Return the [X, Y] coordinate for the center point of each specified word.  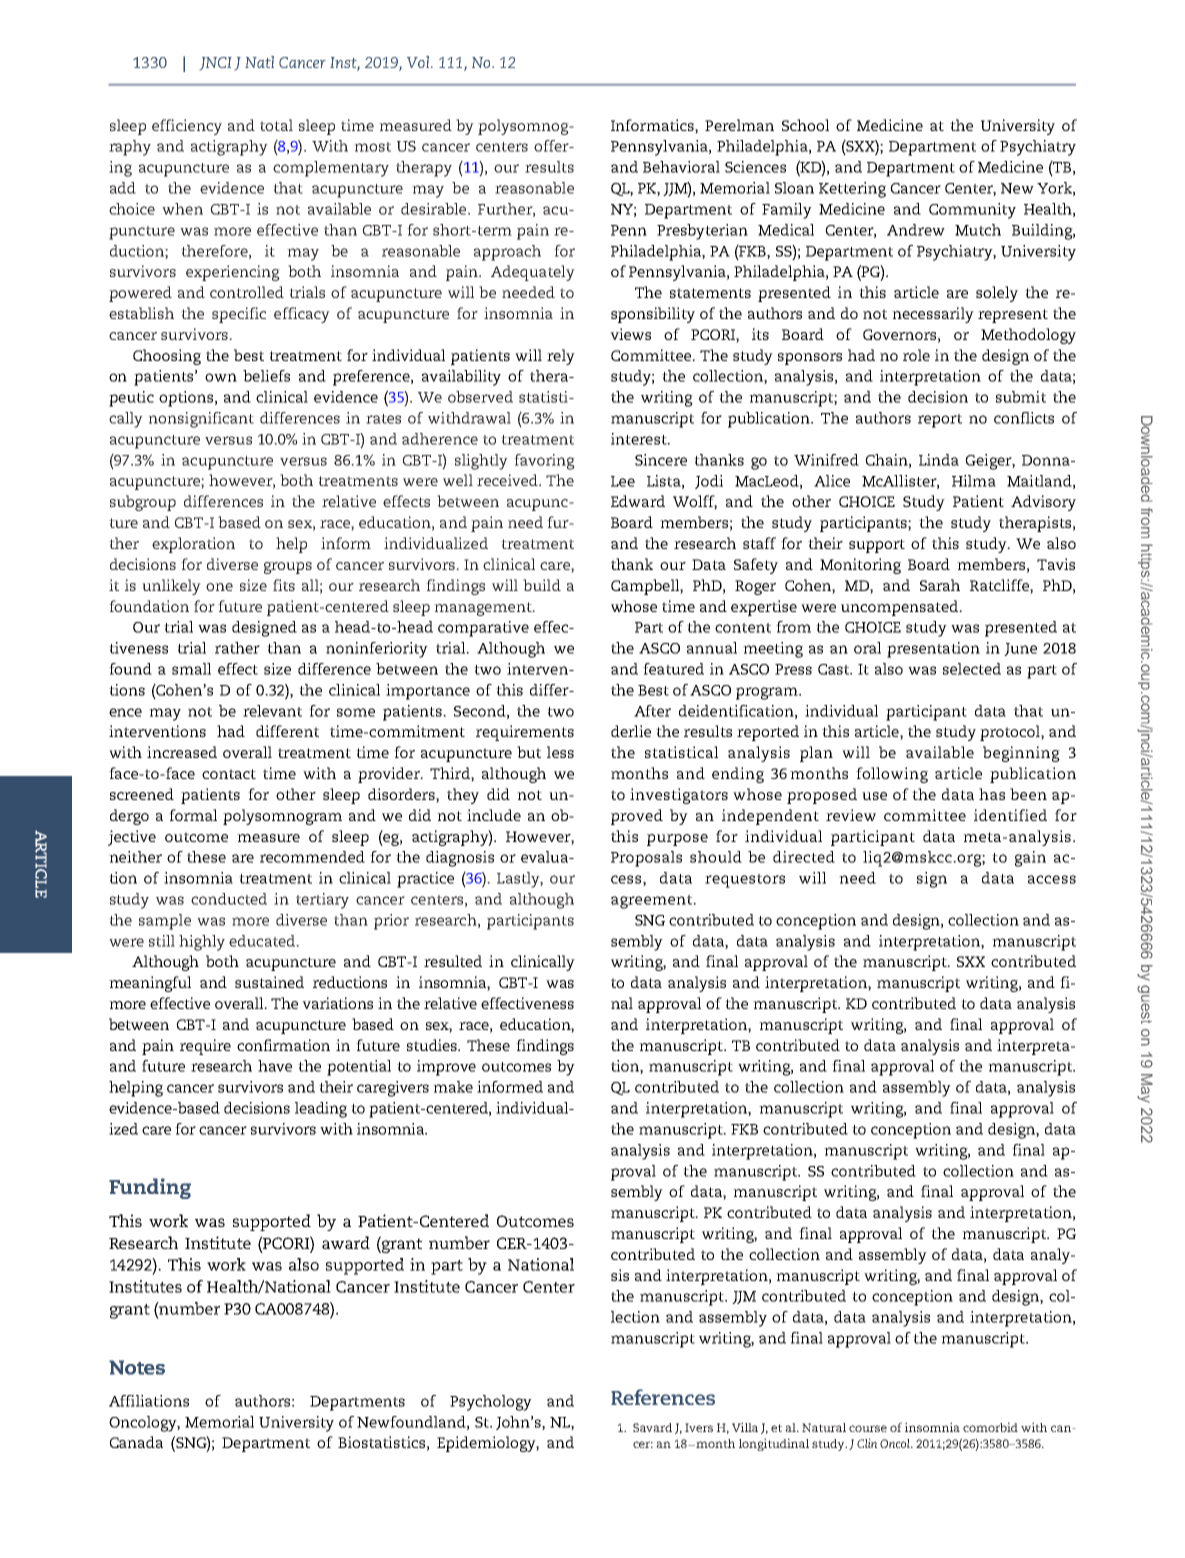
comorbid [990, 1427]
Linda [939, 460]
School [805, 125]
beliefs [266, 376]
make [453, 1087]
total [276, 125]
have [275, 1066]
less [560, 752]
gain [1030, 859]
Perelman [739, 125]
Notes [137, 1367]
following [892, 775]
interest [640, 439]
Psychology [491, 1403]
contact [229, 774]
